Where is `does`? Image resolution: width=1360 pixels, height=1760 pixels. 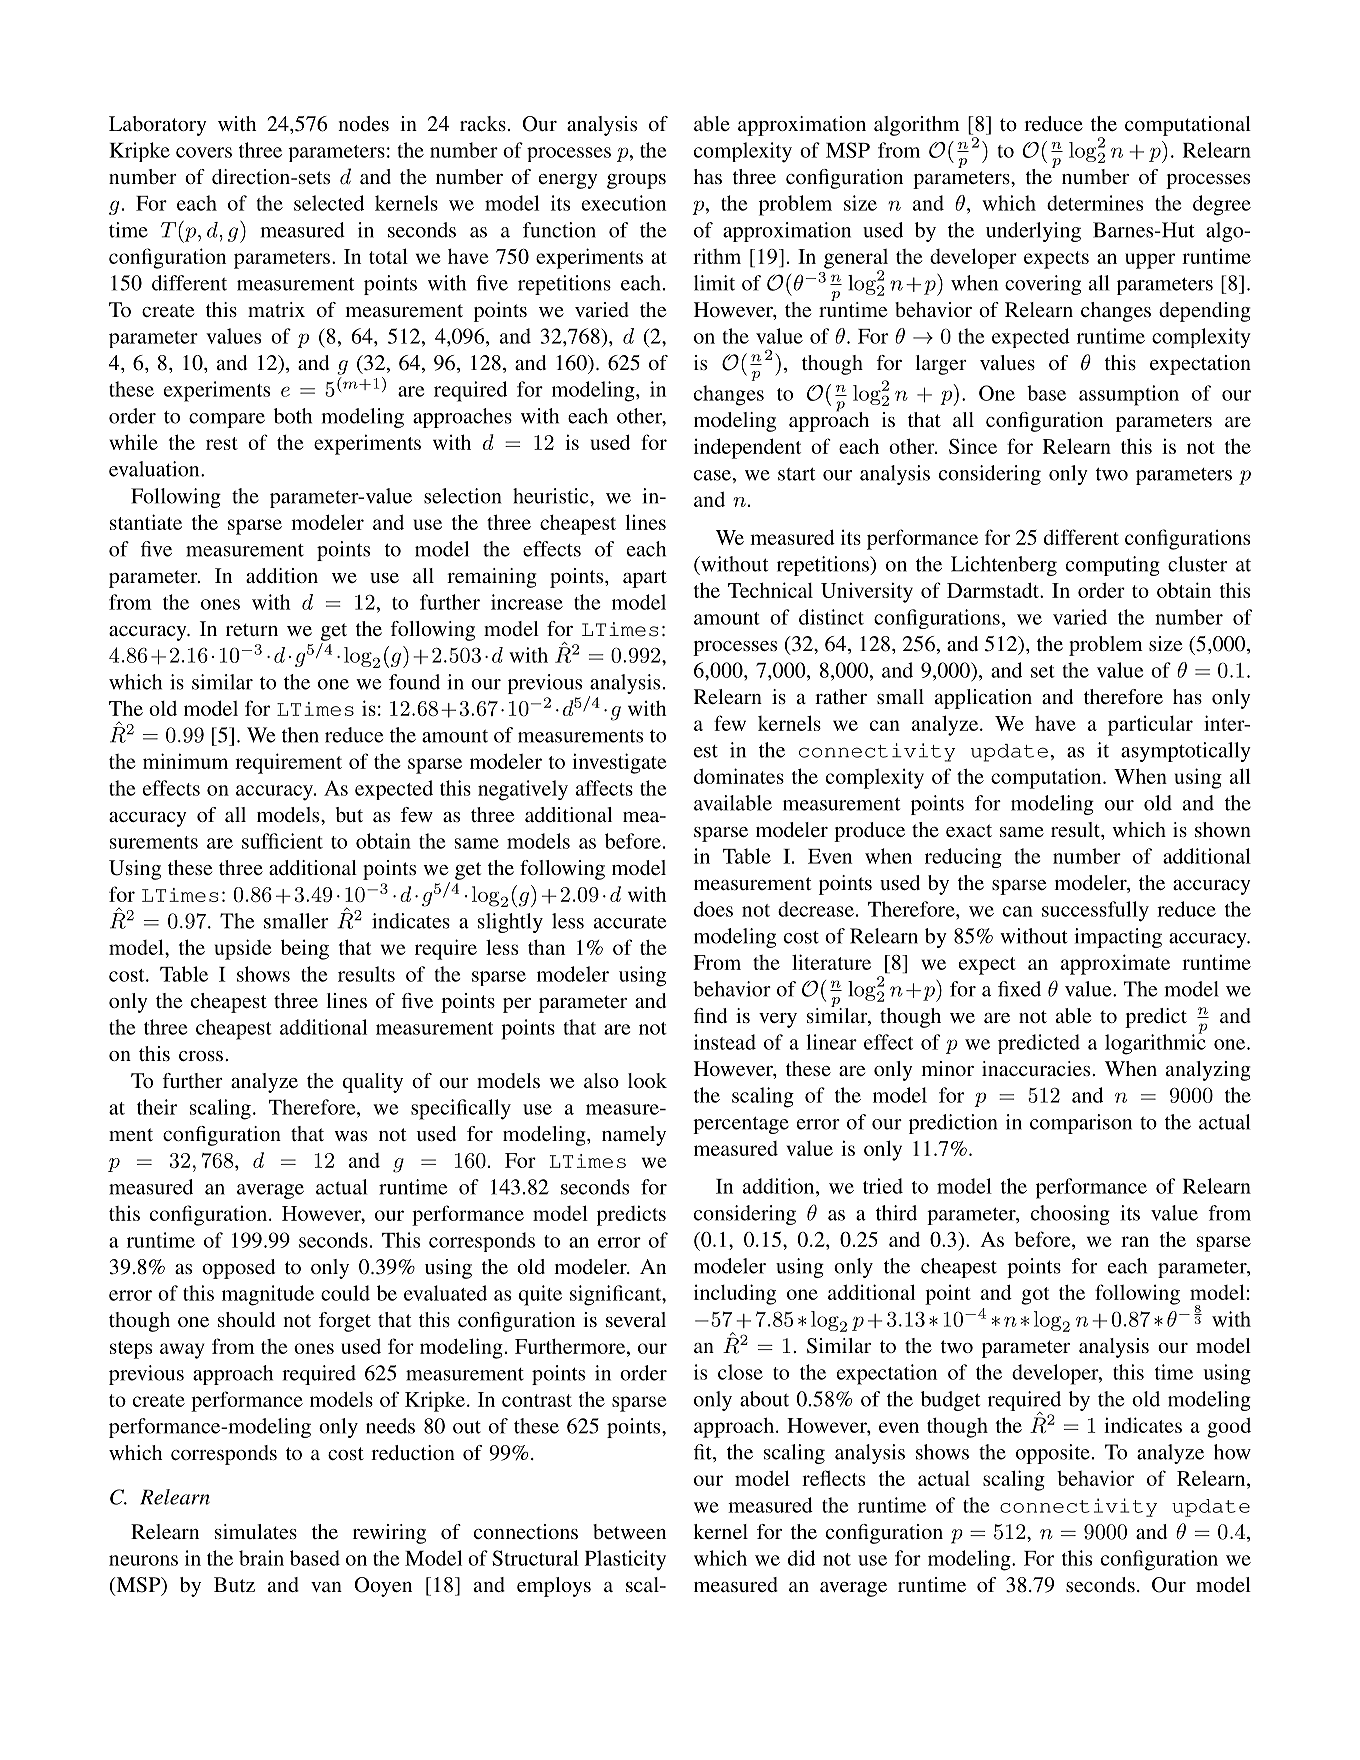
does is located at coordinates (713, 909).
